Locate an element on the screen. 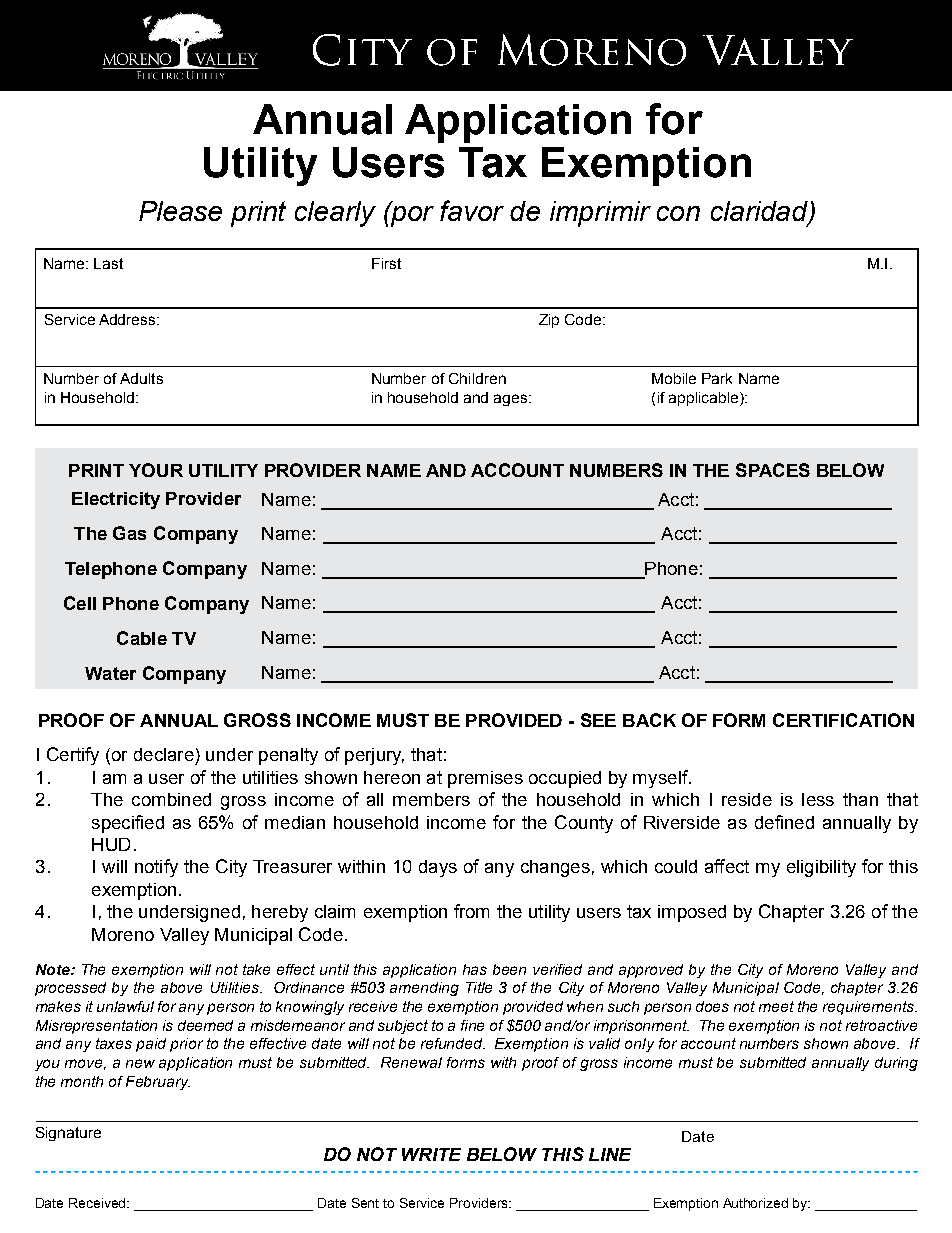 Image resolution: width=952 pixels, height=1233 pixels. Note is located at coordinates (54, 969).
